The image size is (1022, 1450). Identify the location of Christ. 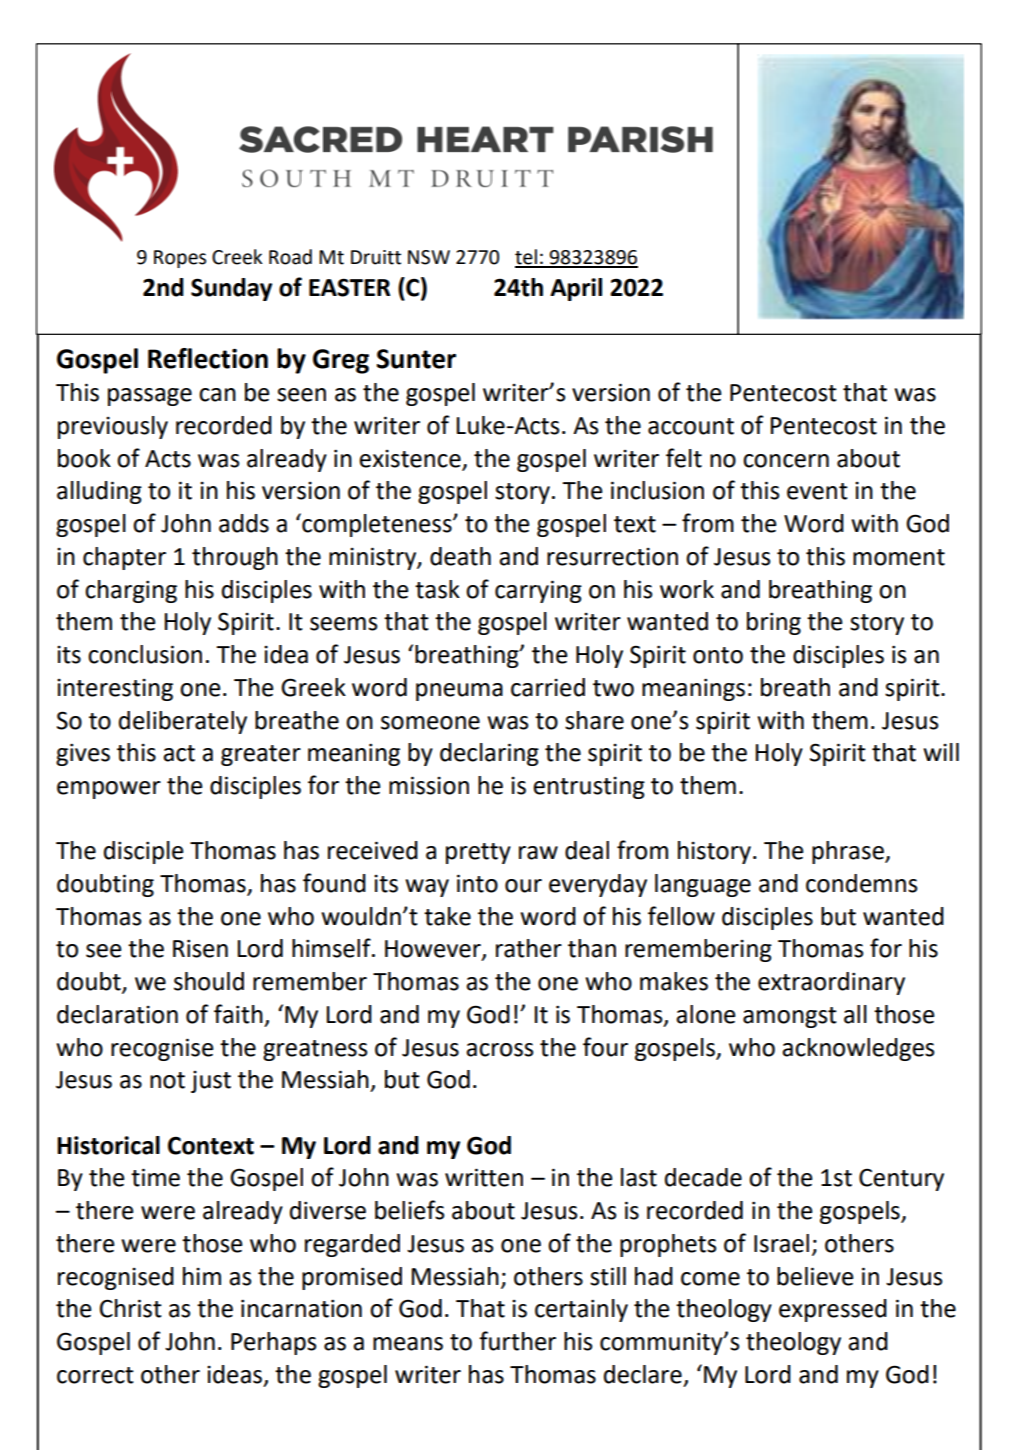
(131, 1308).
